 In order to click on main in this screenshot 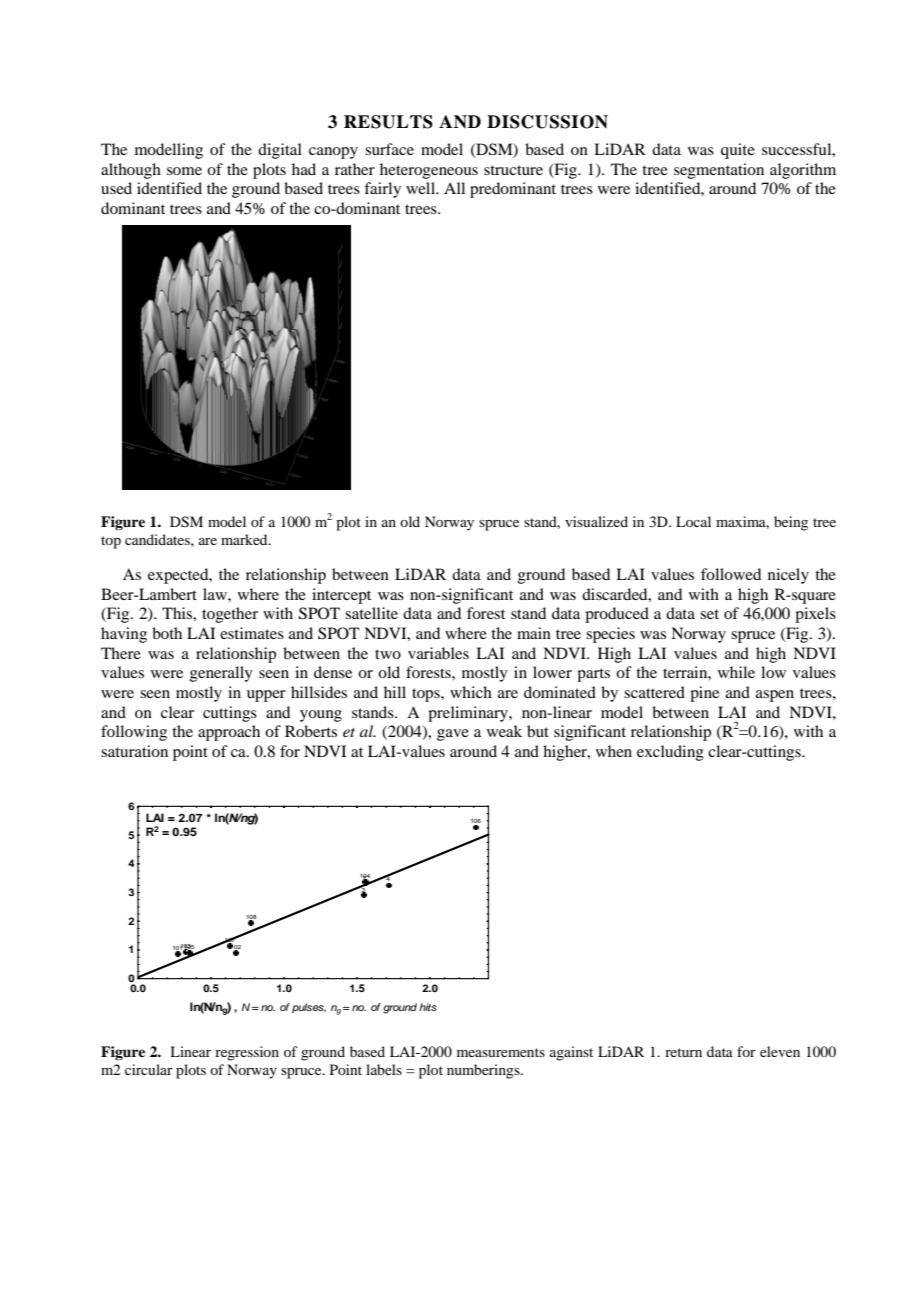, I will do `click(534, 633)`.
